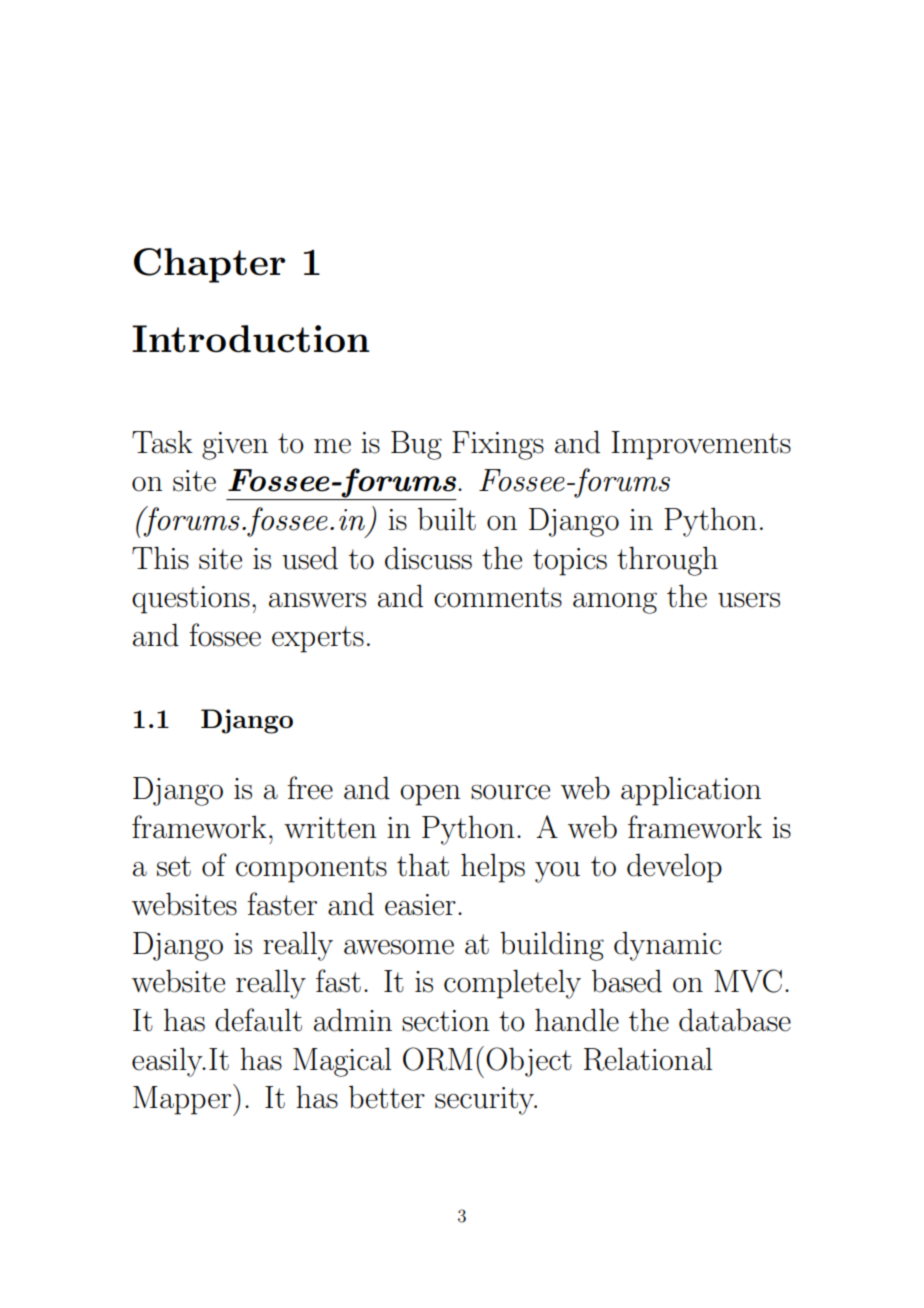  What do you see at coordinates (209, 265) in the screenshot?
I see `Chapter` at bounding box center [209, 265].
